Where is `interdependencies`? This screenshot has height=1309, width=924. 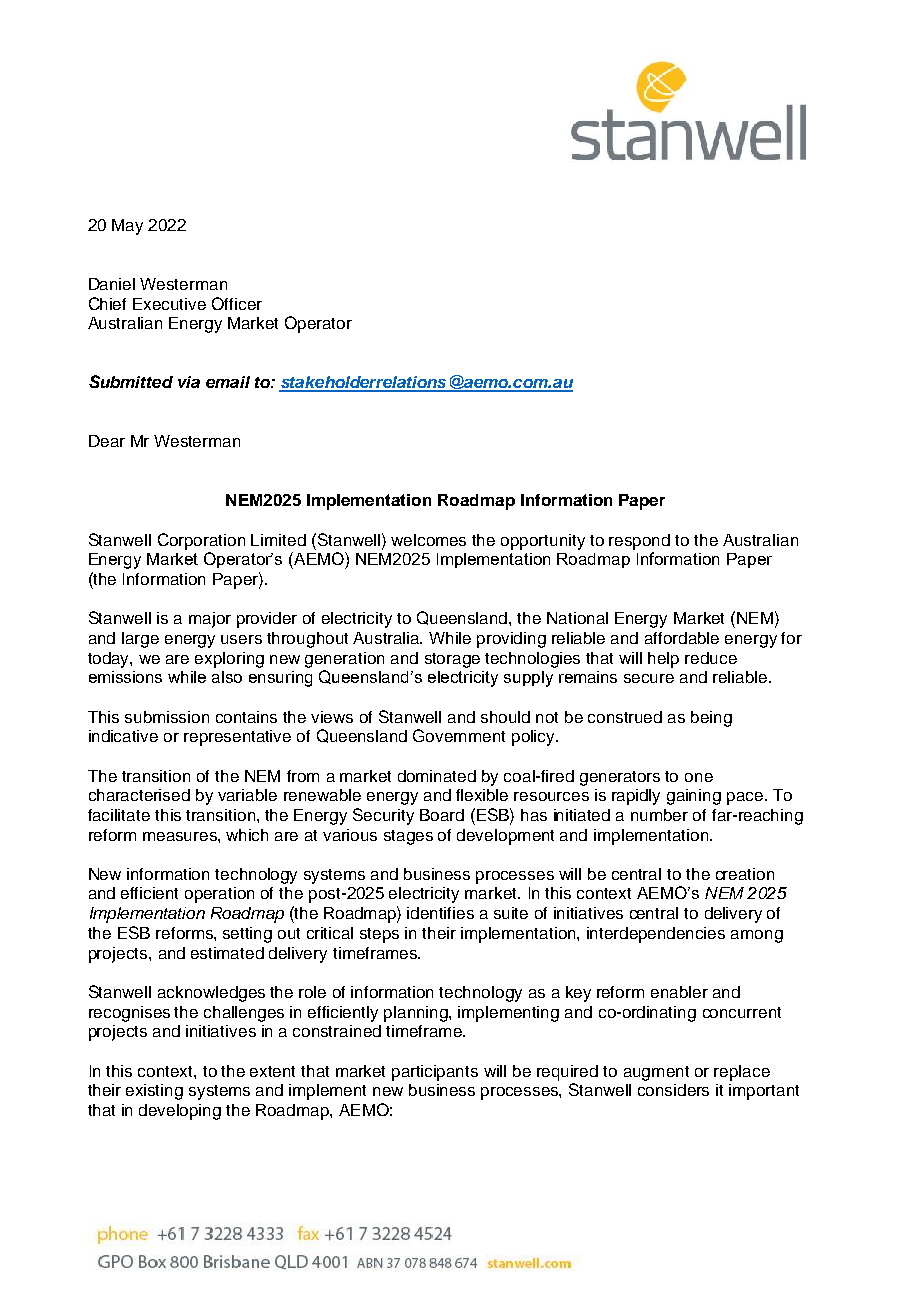
interdependencies is located at coordinates (656, 935).
